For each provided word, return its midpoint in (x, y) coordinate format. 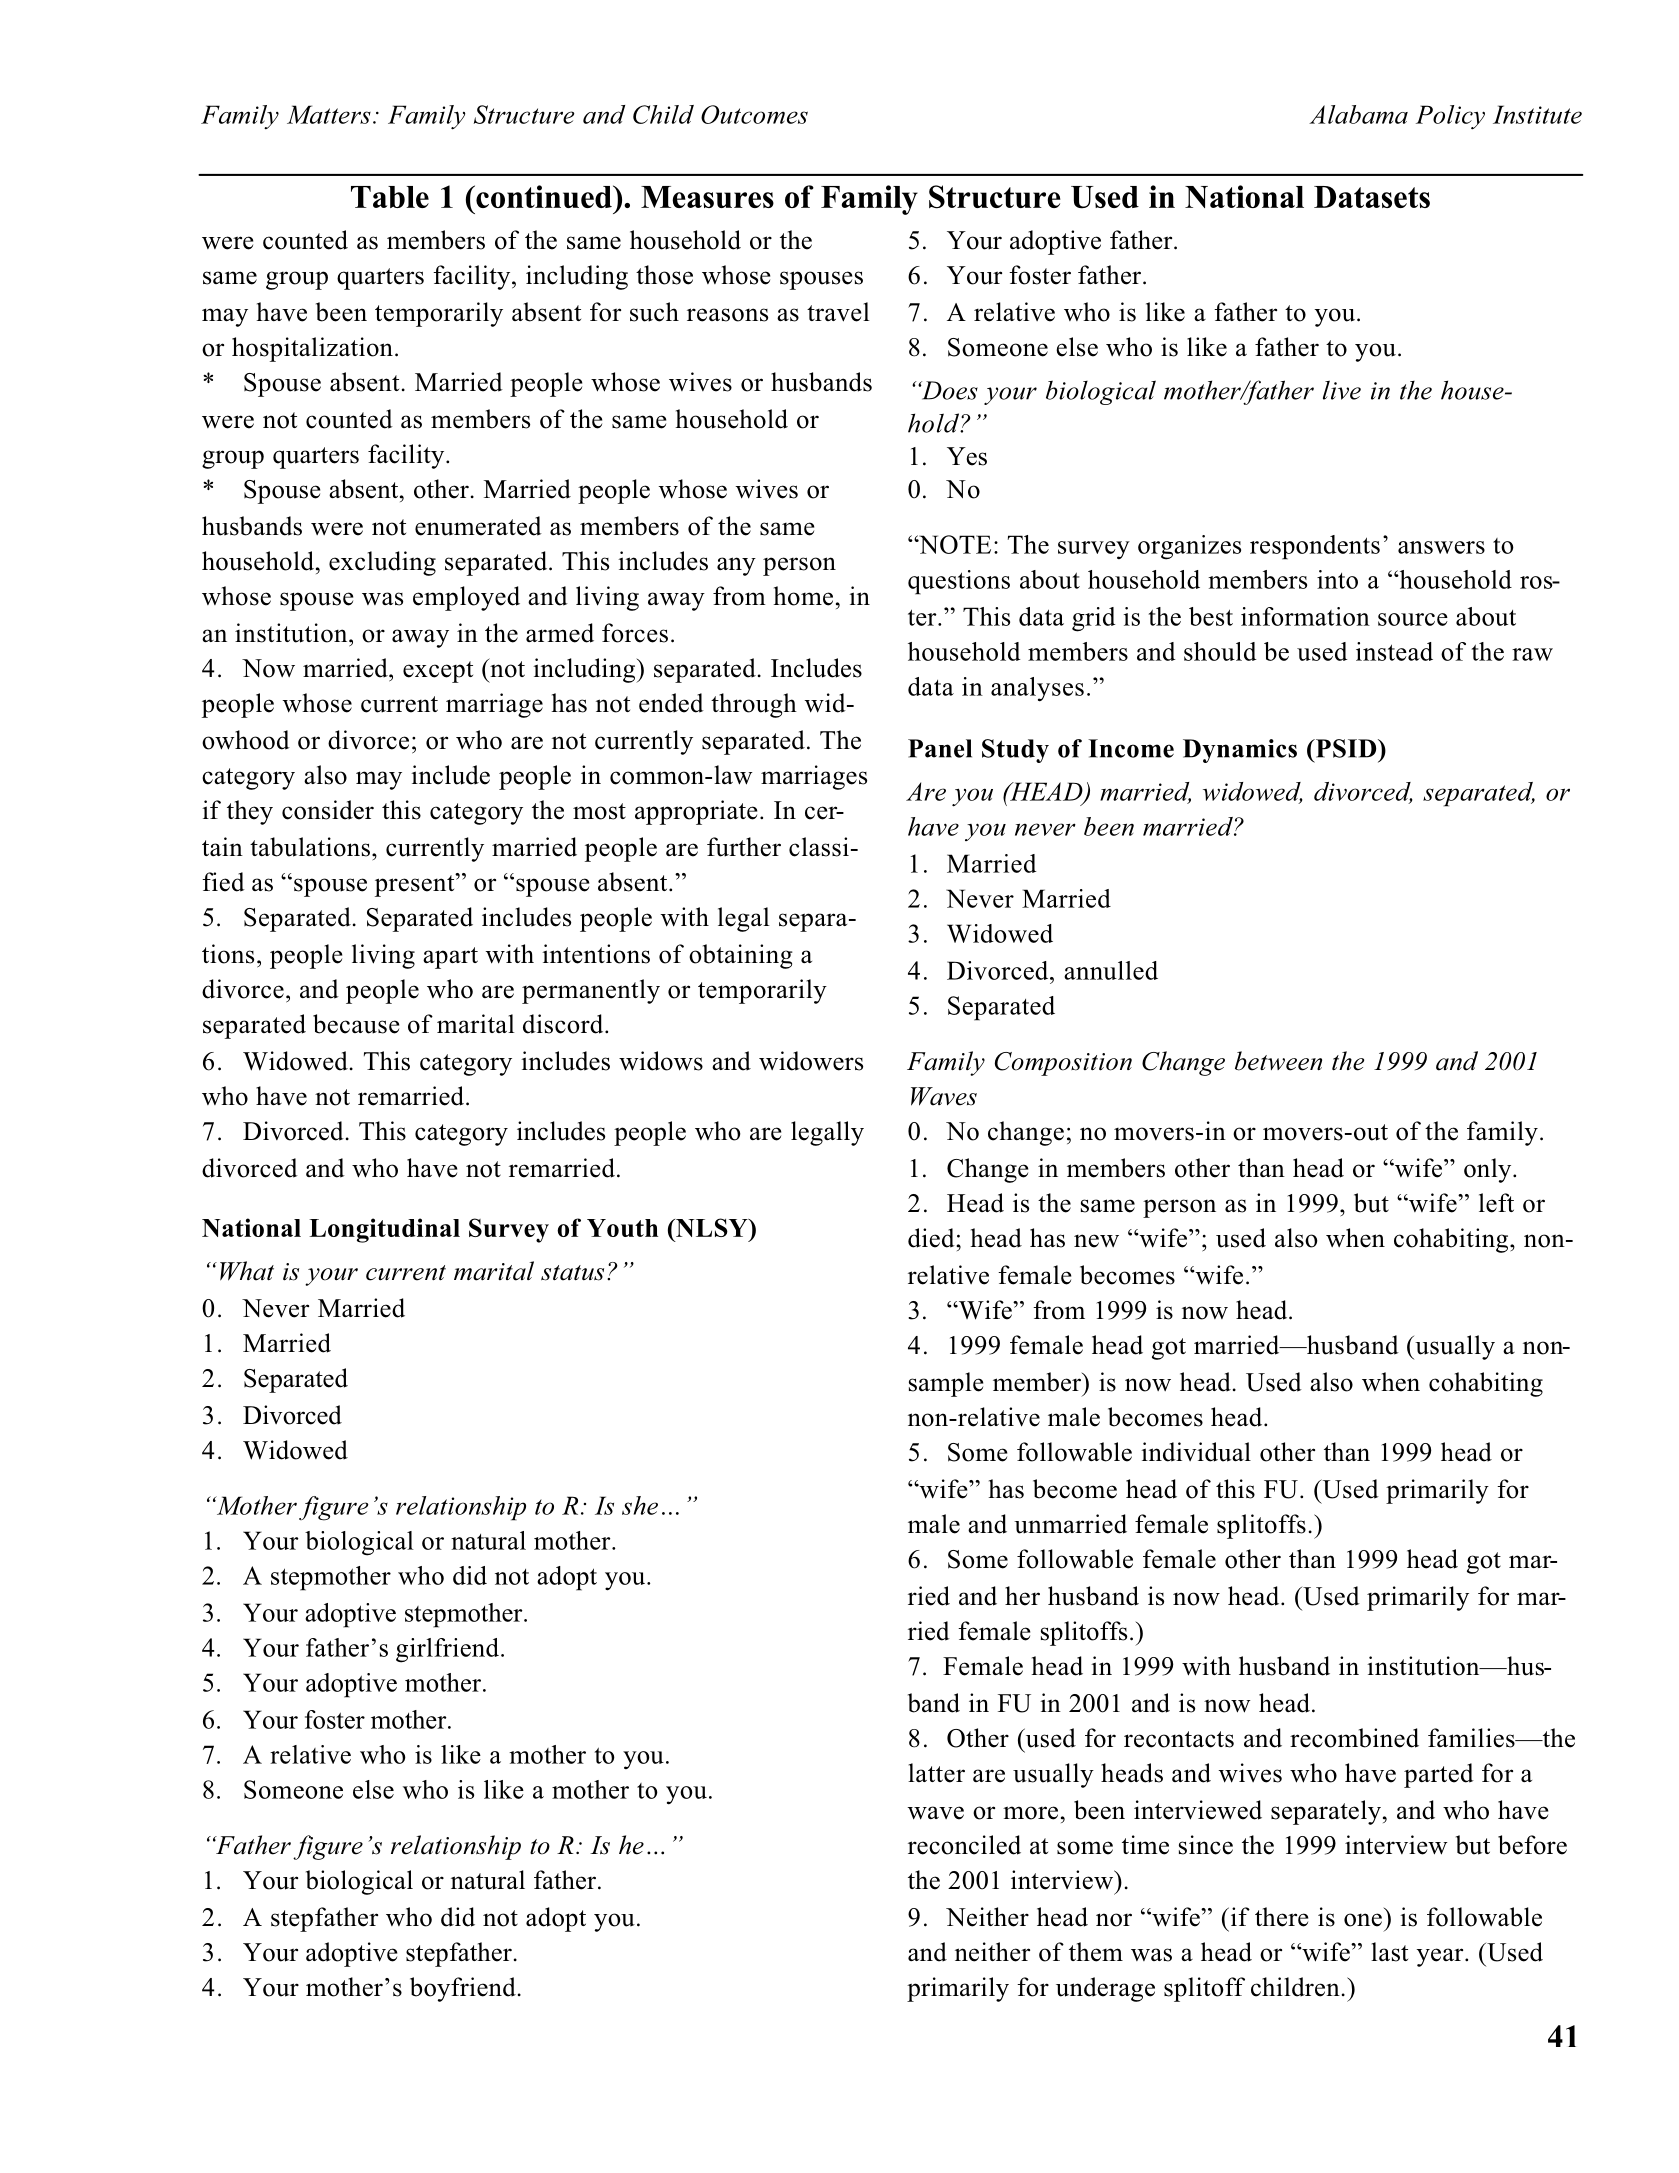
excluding (382, 563)
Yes (967, 456)
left (1496, 1203)
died (932, 1238)
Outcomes (754, 114)
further (744, 847)
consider (328, 810)
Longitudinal (384, 1230)
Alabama (1358, 114)
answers (1441, 547)
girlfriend (447, 1650)
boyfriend (463, 1989)
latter (936, 1773)
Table (390, 197)
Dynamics (1240, 751)
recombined (1354, 1738)
